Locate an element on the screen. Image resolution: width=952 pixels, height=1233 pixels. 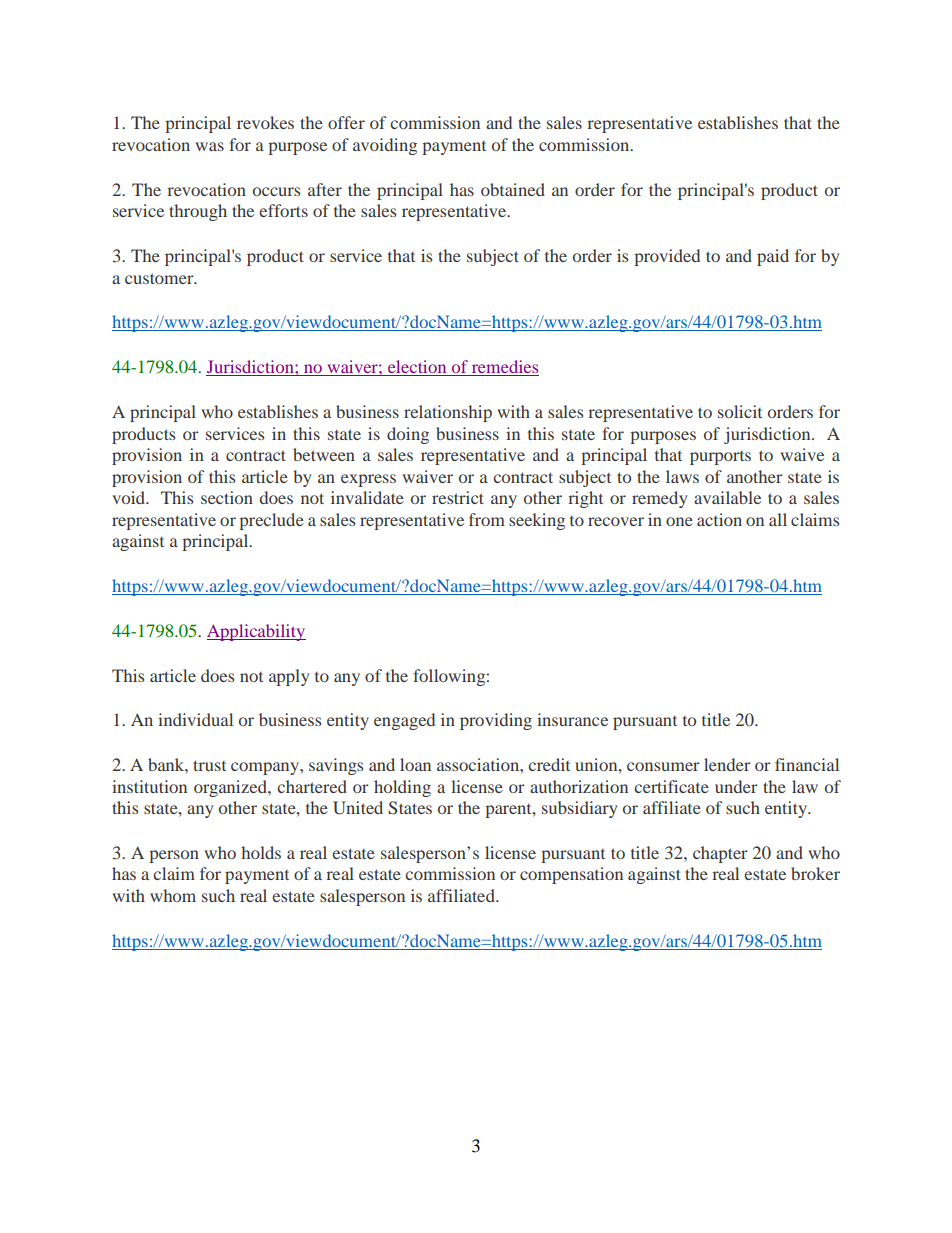
remedies is located at coordinates (504, 368).
